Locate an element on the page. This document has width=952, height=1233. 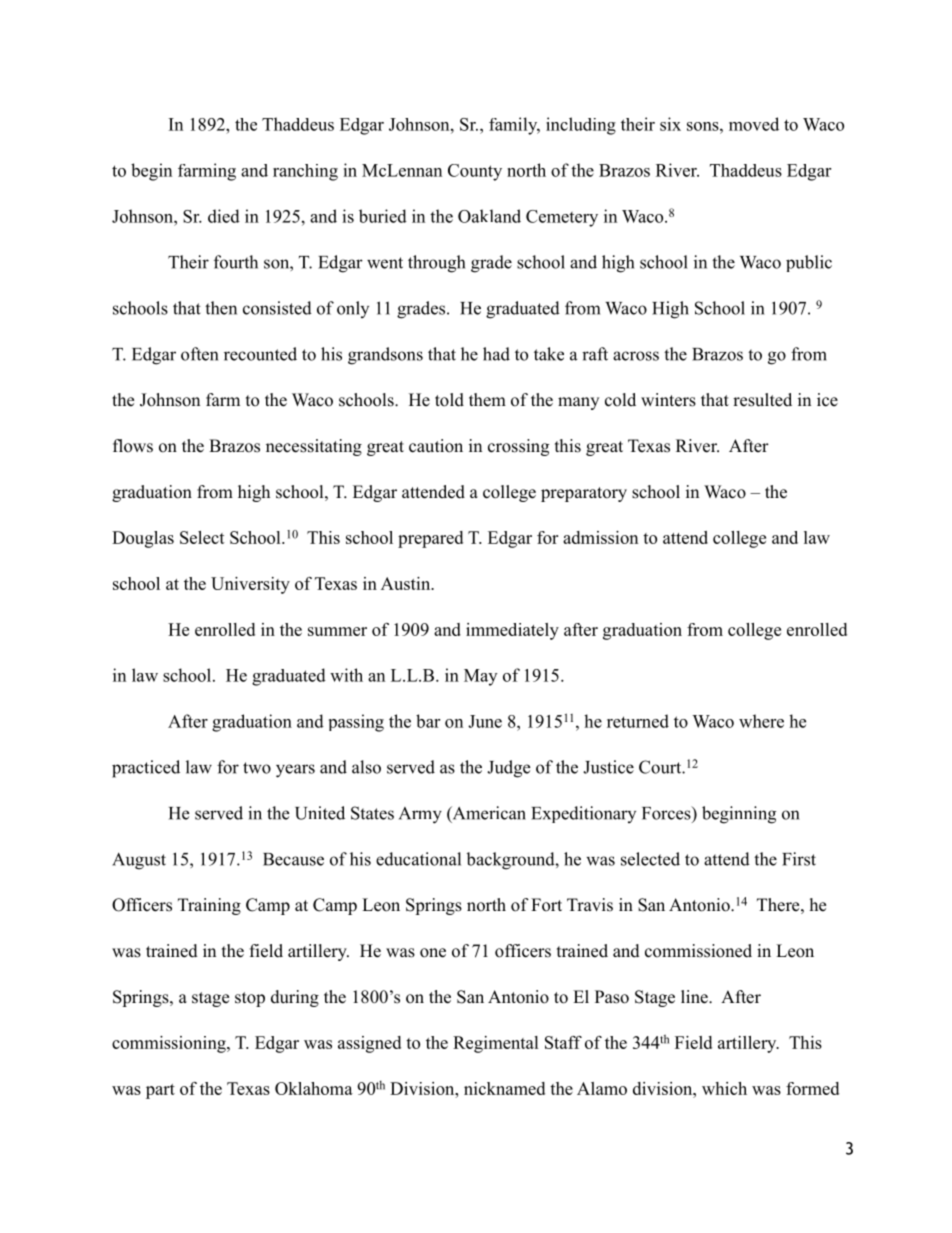
flows is located at coordinates (133, 446).
